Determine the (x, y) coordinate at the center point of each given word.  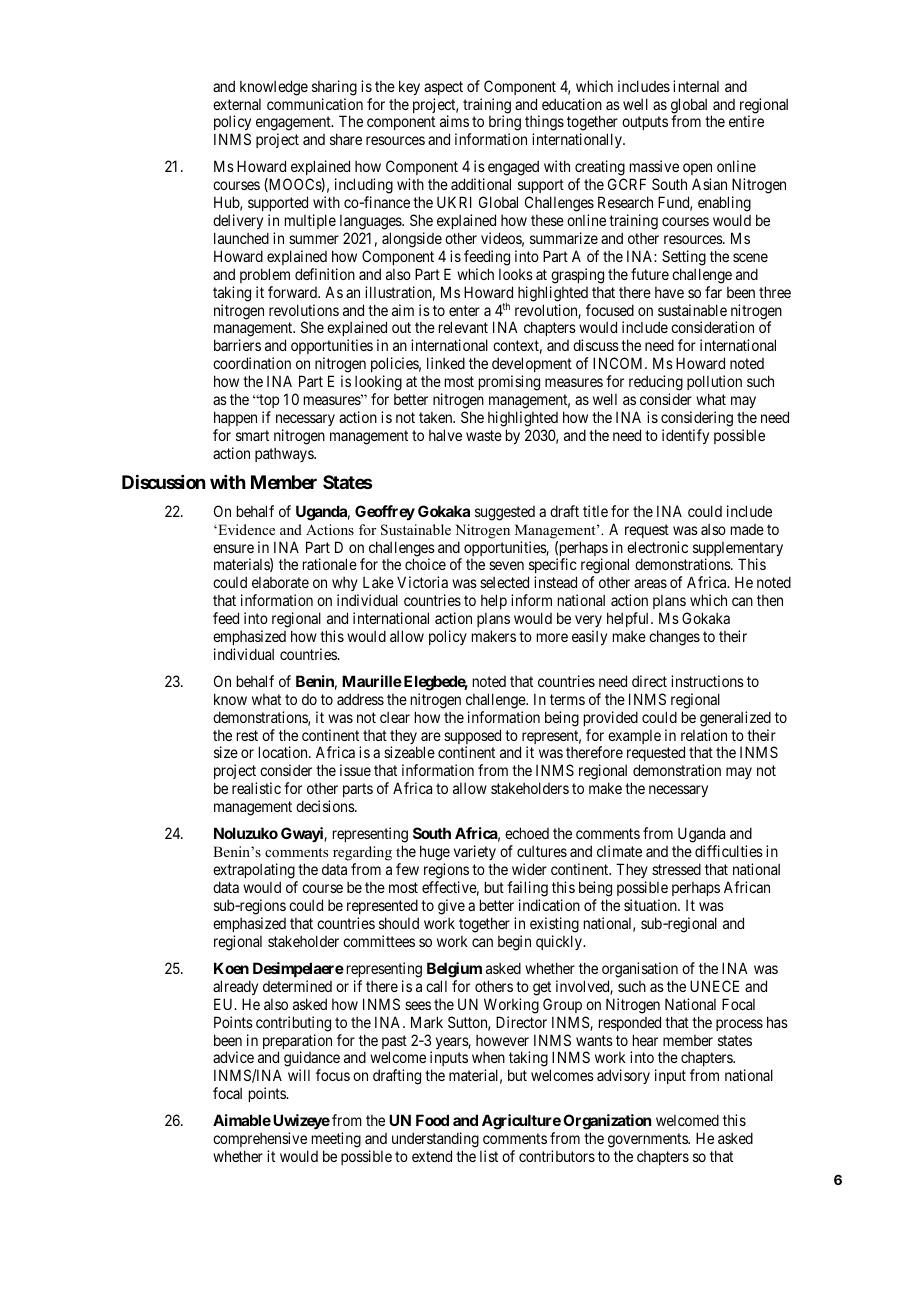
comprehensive (260, 1141)
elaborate (280, 582)
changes (674, 638)
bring (505, 124)
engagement (294, 125)
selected (504, 582)
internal (696, 86)
